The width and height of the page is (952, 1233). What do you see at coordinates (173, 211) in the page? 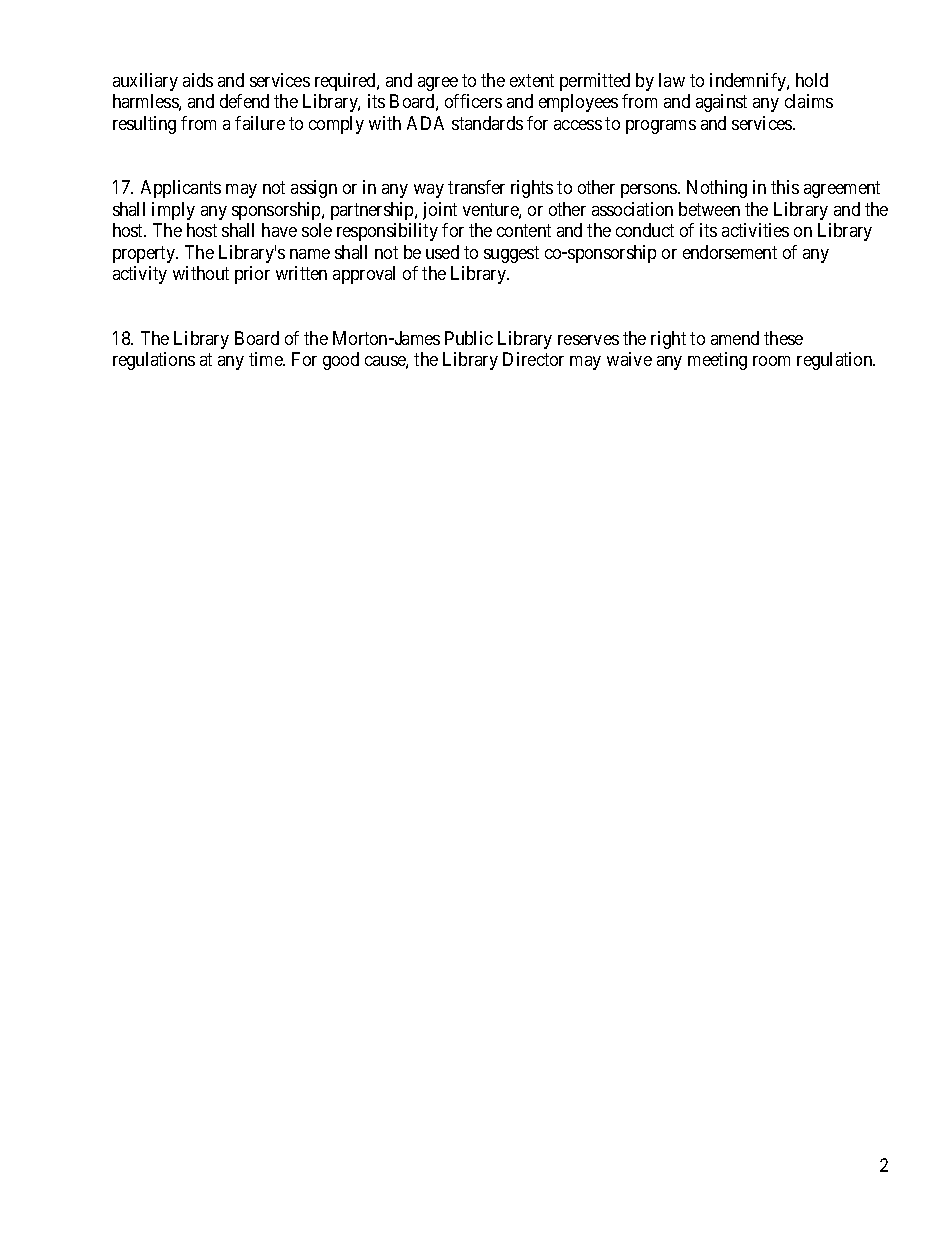
I see `imply` at bounding box center [173, 211].
